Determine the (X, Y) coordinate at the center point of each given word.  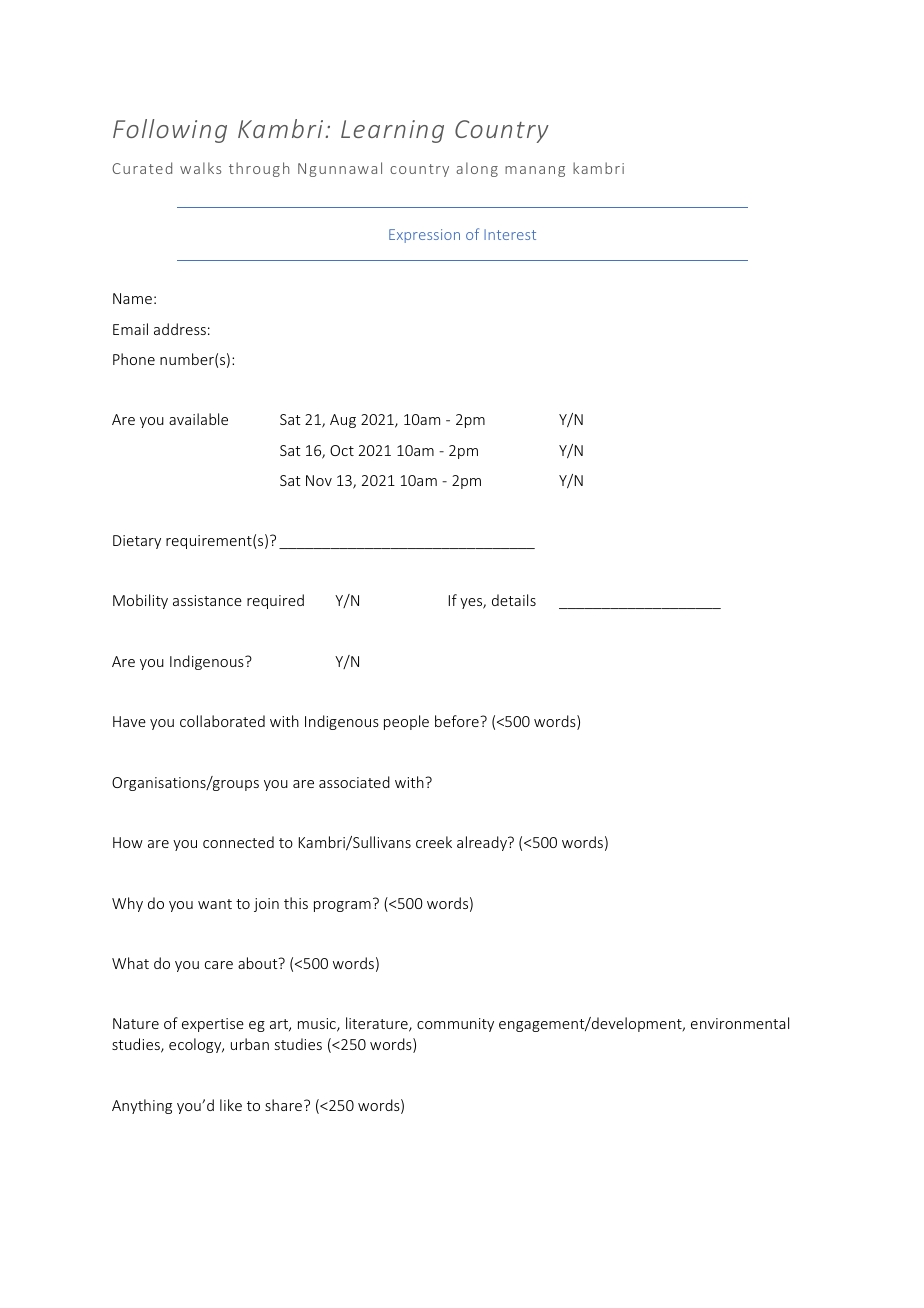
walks (200, 168)
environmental (740, 1023)
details (514, 600)
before (458, 721)
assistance (207, 600)
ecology (196, 1045)
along (477, 169)
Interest (510, 234)
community (455, 1025)
